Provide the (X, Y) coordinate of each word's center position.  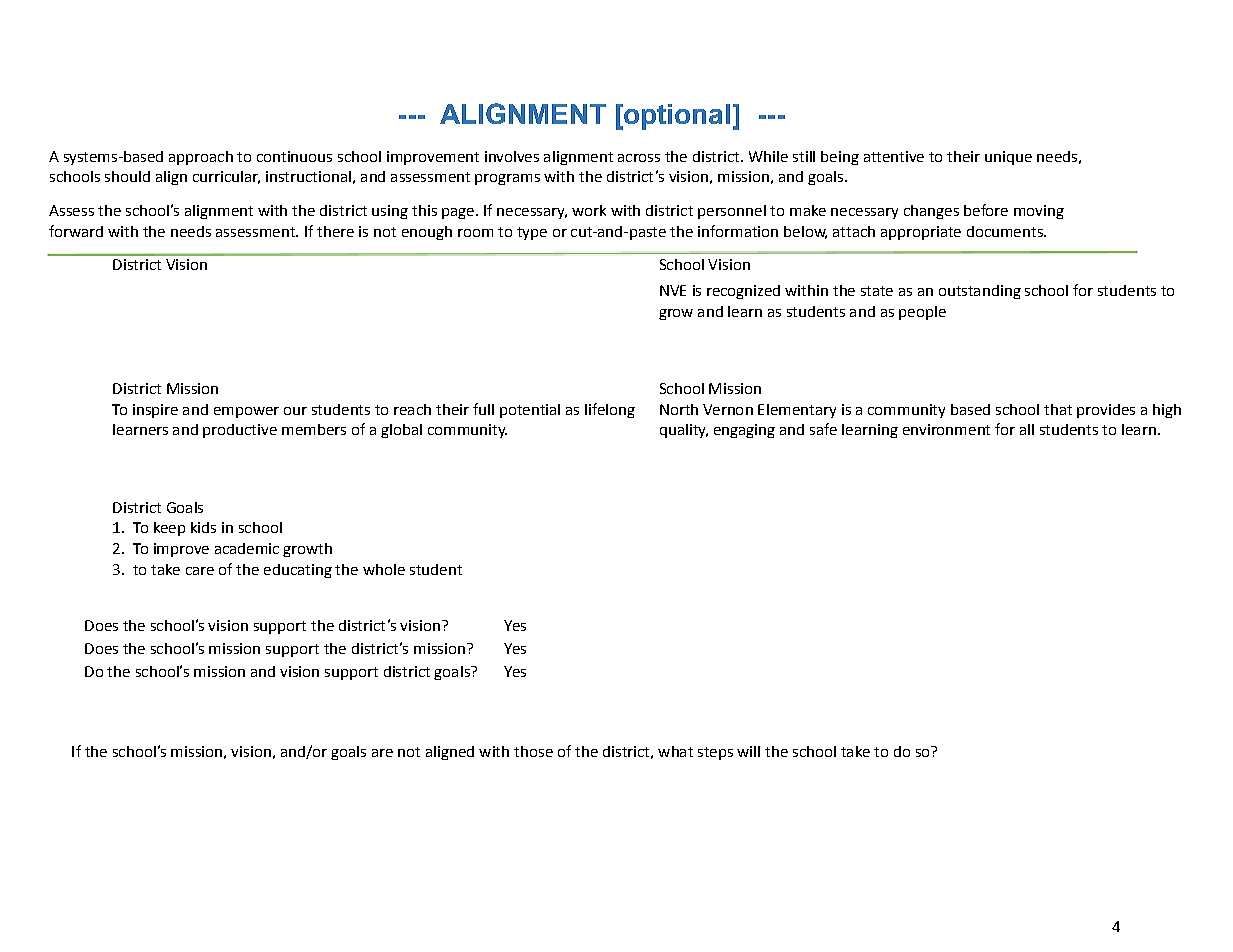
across (639, 158)
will (748, 751)
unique (1008, 158)
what (675, 751)
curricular (226, 177)
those (533, 751)
